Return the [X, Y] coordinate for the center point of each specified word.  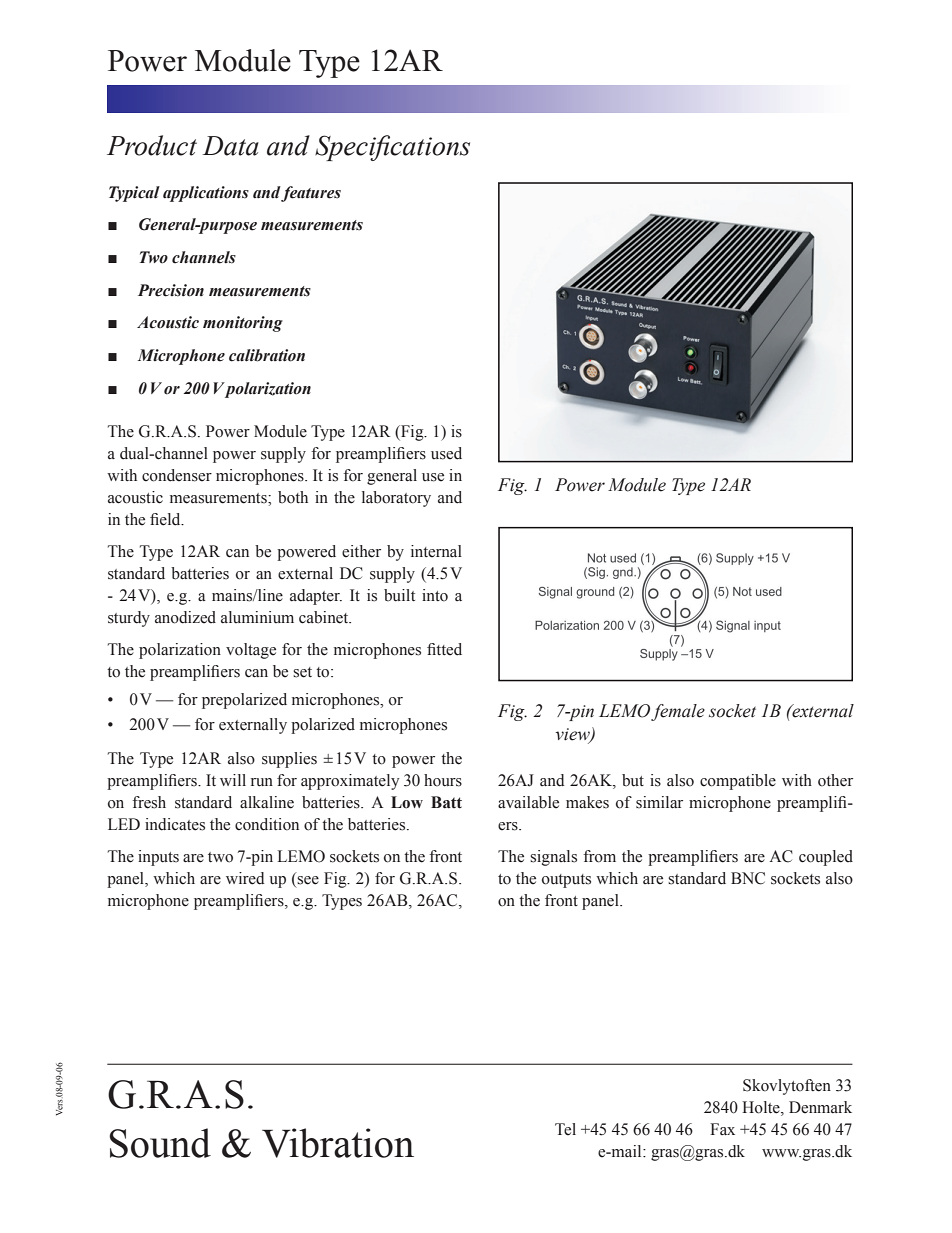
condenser [177, 475]
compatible [738, 782]
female [678, 712]
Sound [160, 1143]
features [310, 194]
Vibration [338, 1143]
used [446, 453]
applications [206, 194]
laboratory [396, 499]
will [233, 780]
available [528, 802]
